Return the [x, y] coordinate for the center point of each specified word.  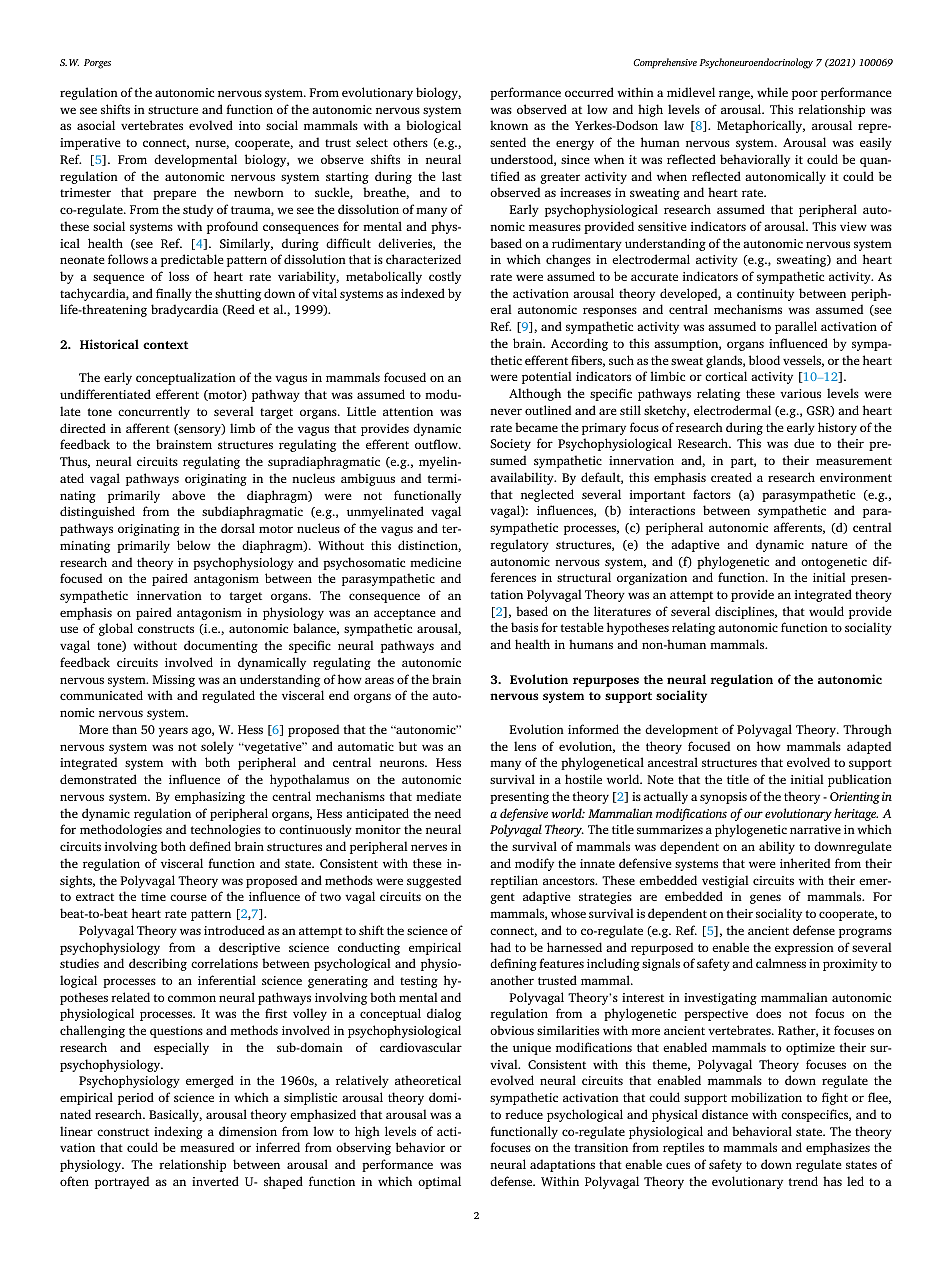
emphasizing [210, 797]
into [249, 125]
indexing [178, 1132]
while [772, 92]
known [509, 125]
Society [510, 445]
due [804, 443]
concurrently [154, 412]
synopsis [723, 798]
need [448, 813]
